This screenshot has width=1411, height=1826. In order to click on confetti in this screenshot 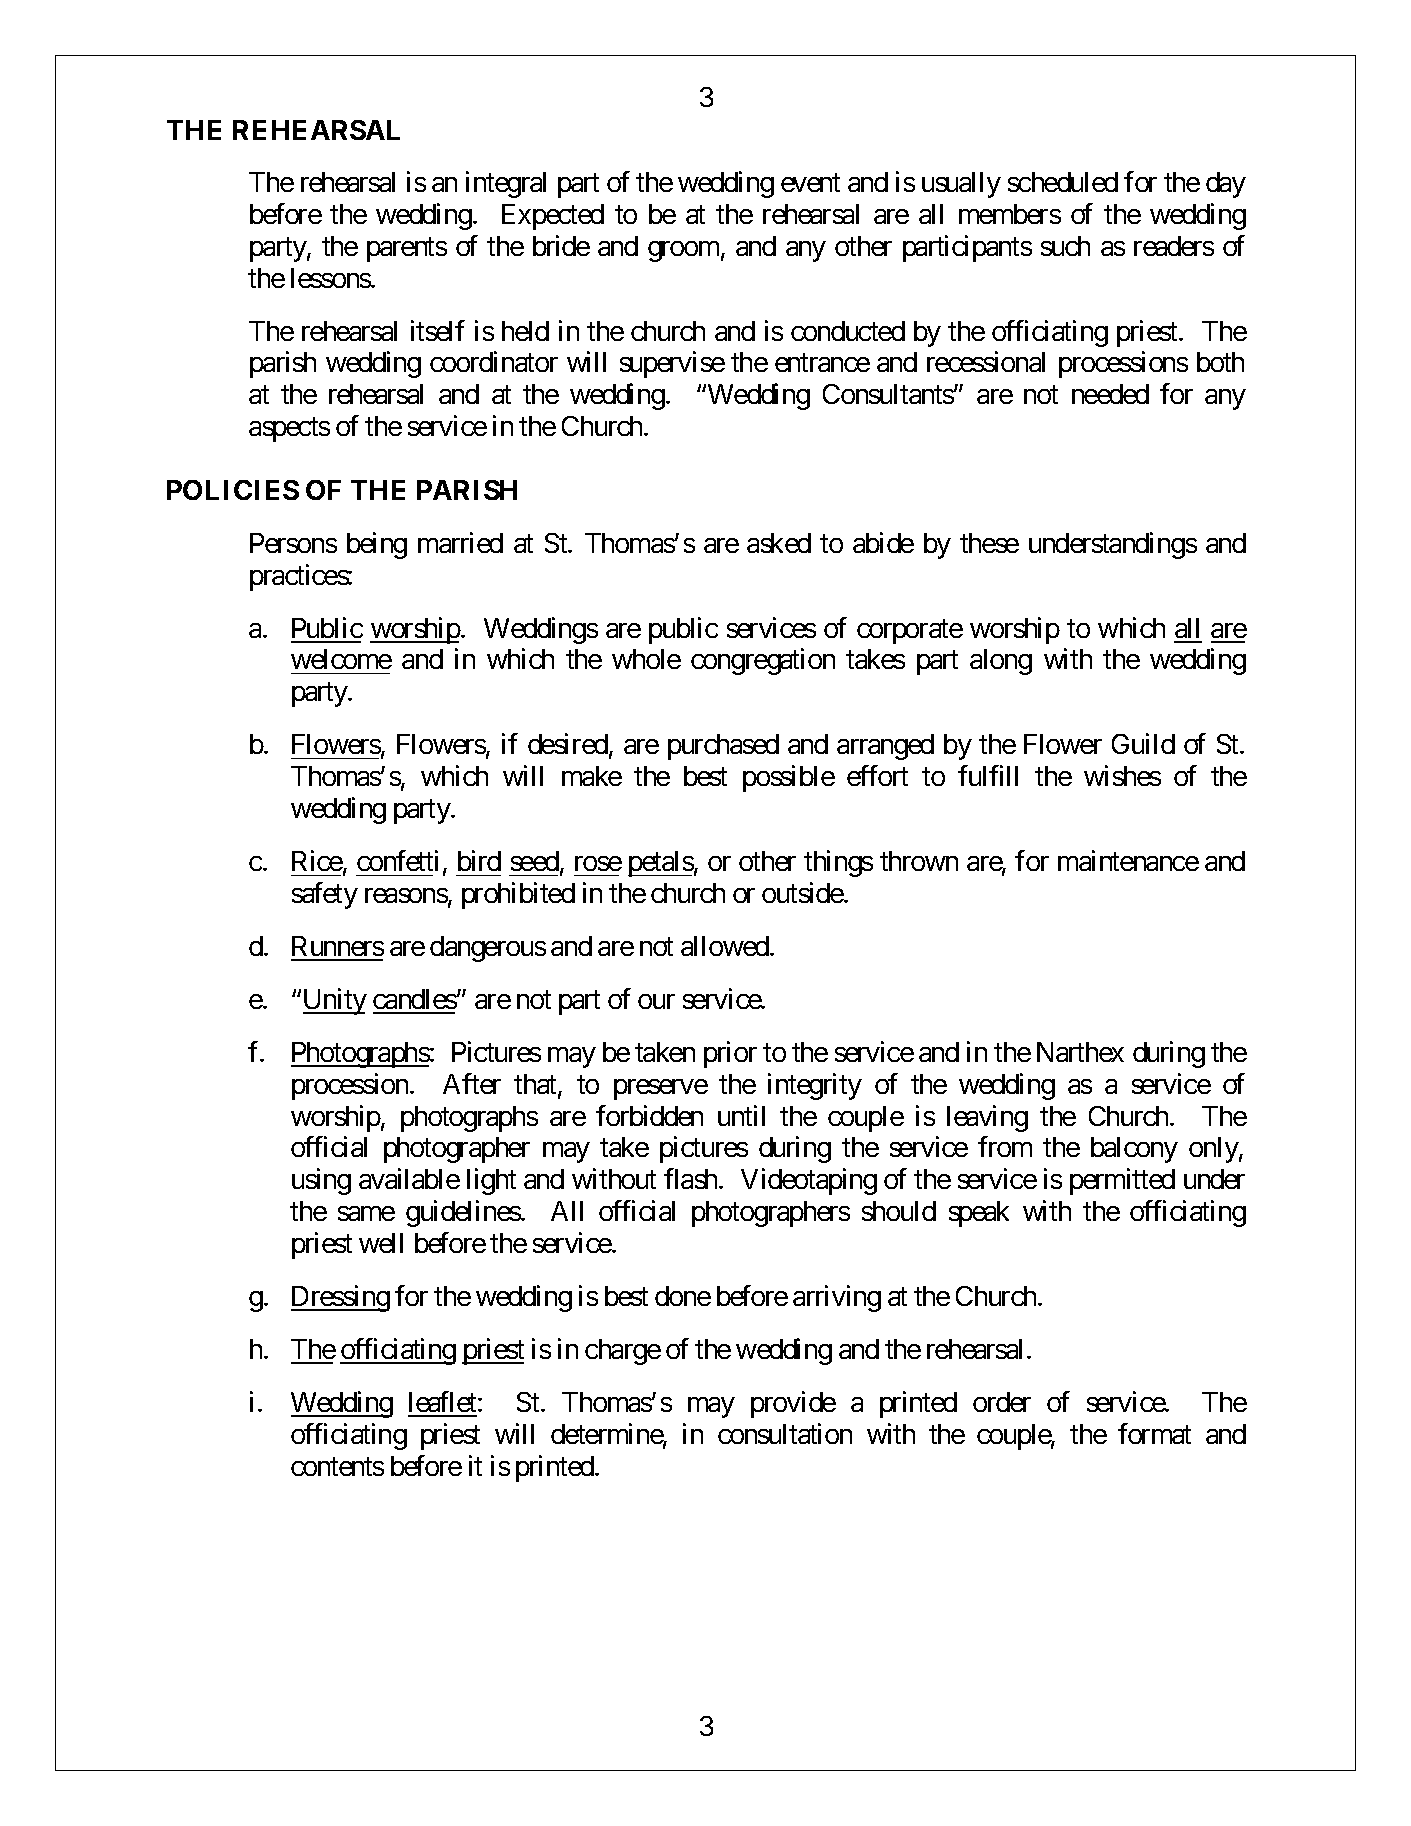, I will do `click(397, 860)`.
